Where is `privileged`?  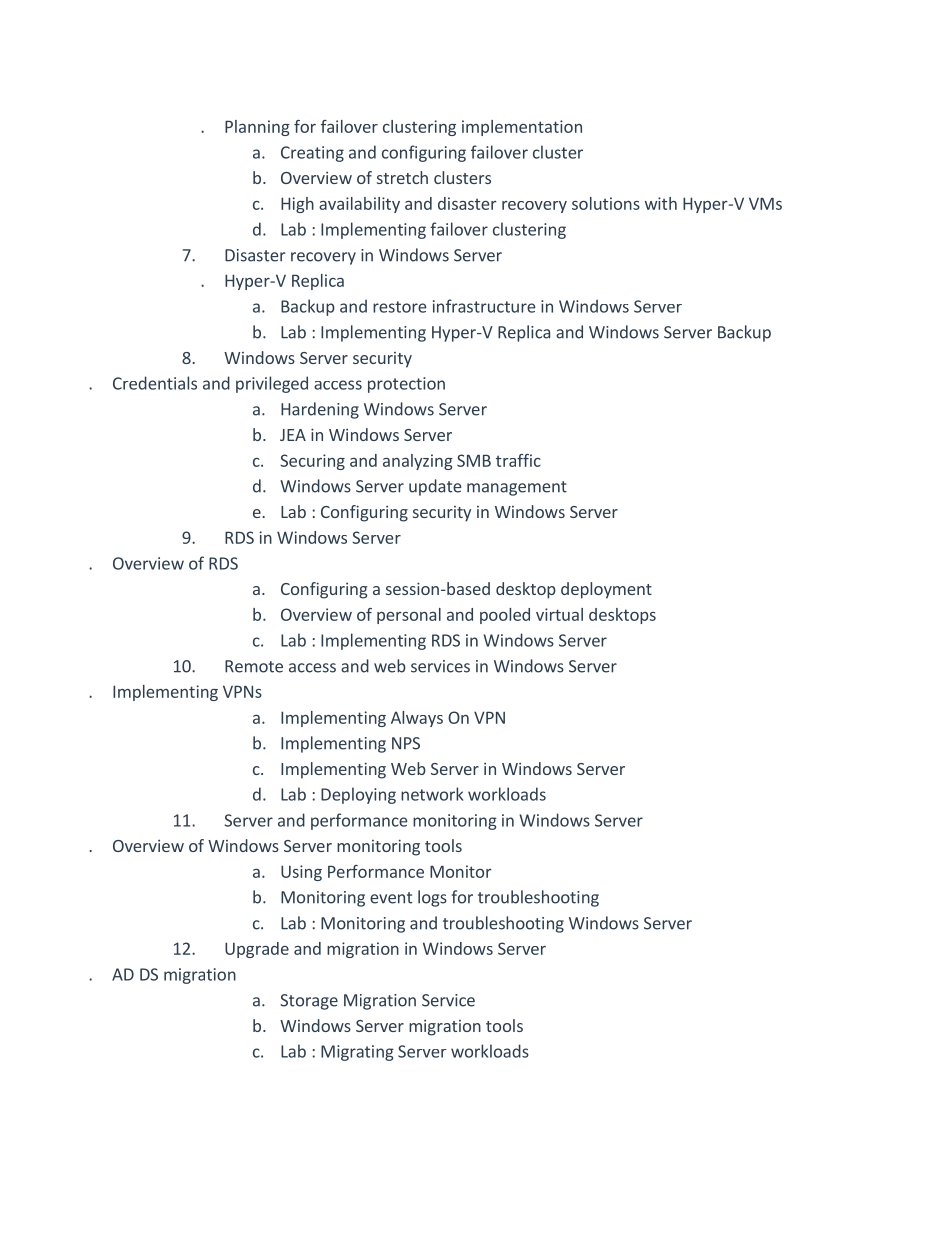
privileged is located at coordinates (272, 384).
